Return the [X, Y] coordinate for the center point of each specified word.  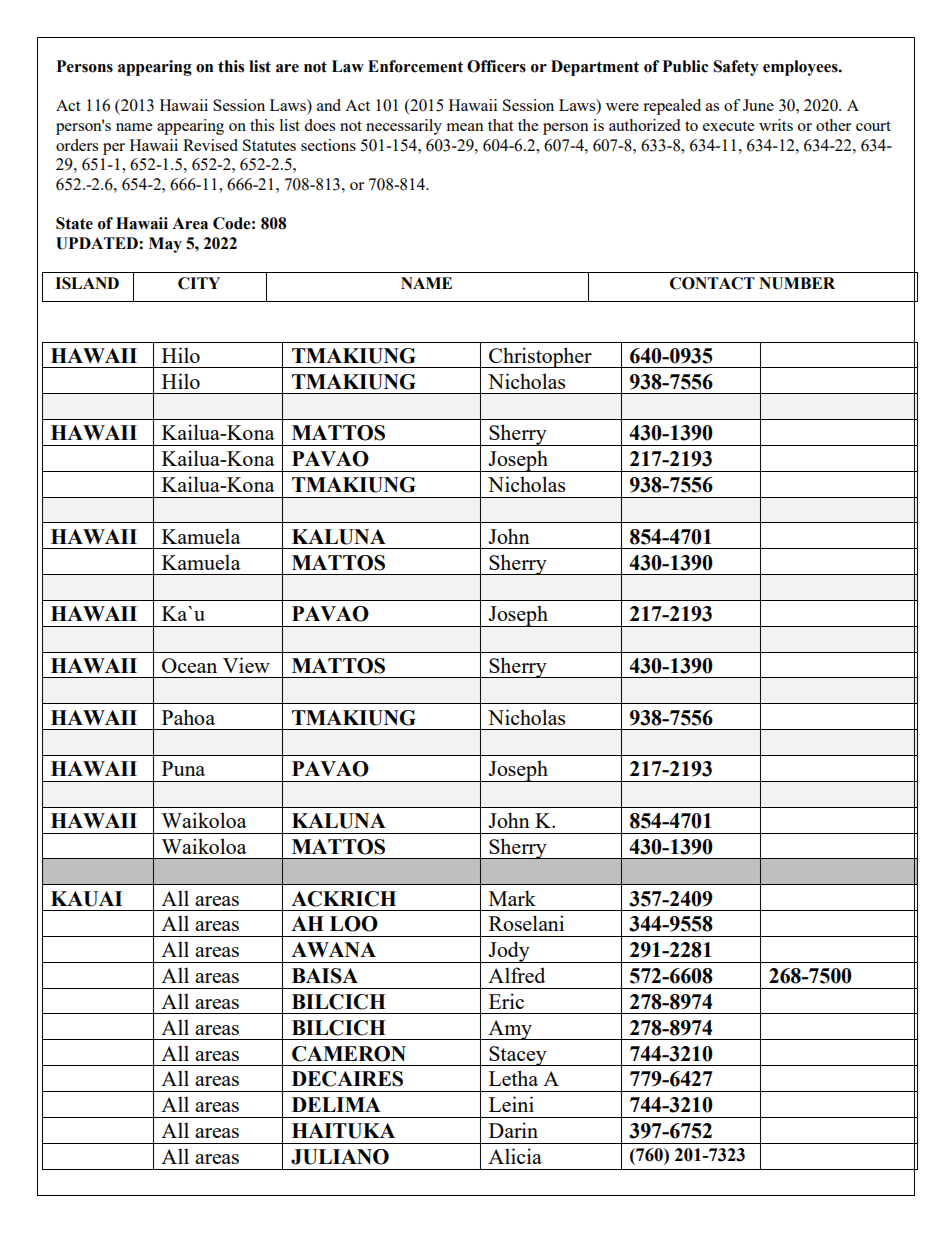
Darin [513, 1130]
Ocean [189, 665]
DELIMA [336, 1104]
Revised [210, 145]
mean [465, 127]
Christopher [540, 357]
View [246, 665]
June [758, 105]
